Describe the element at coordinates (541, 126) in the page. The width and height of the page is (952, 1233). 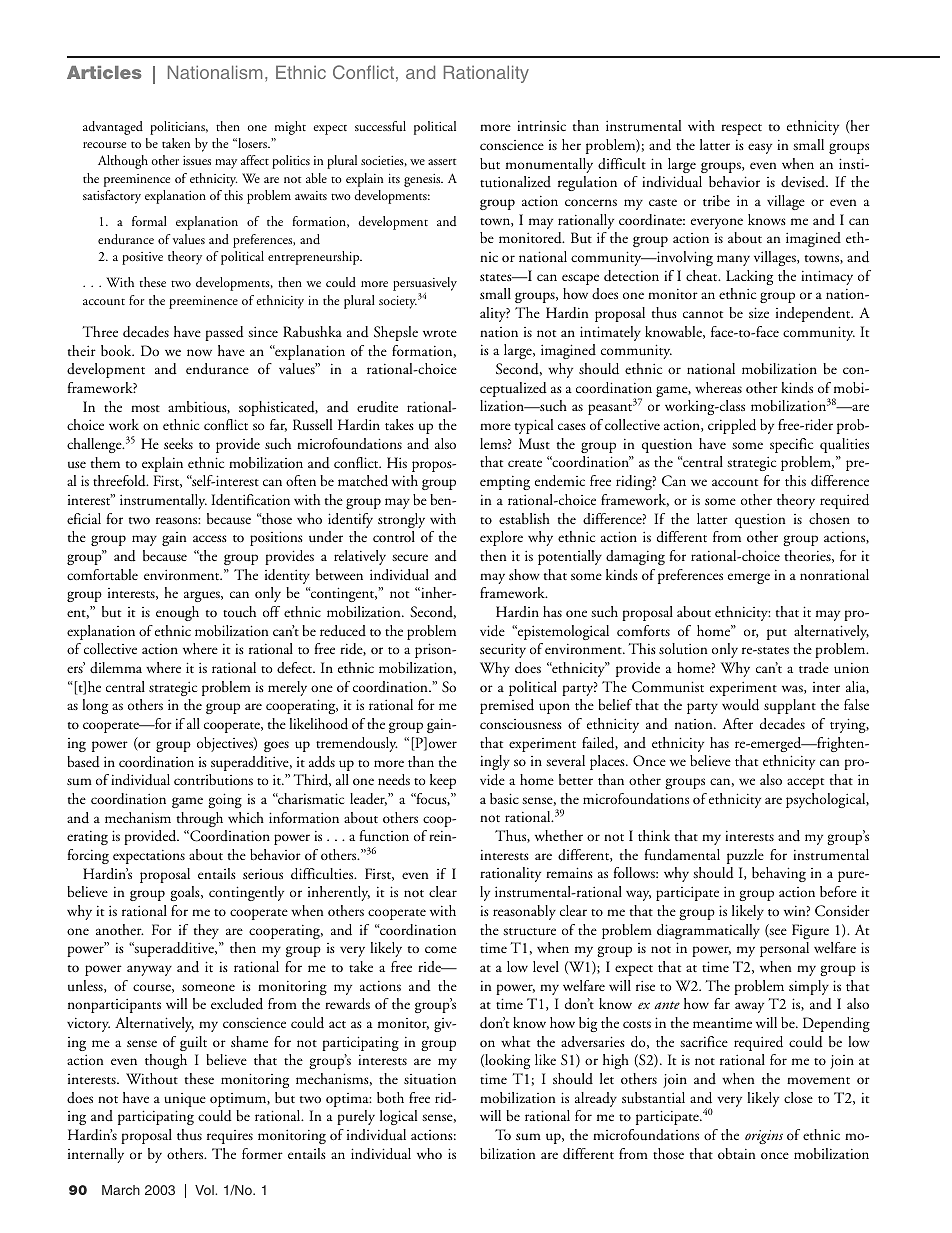
I see `intrinsic` at that location.
